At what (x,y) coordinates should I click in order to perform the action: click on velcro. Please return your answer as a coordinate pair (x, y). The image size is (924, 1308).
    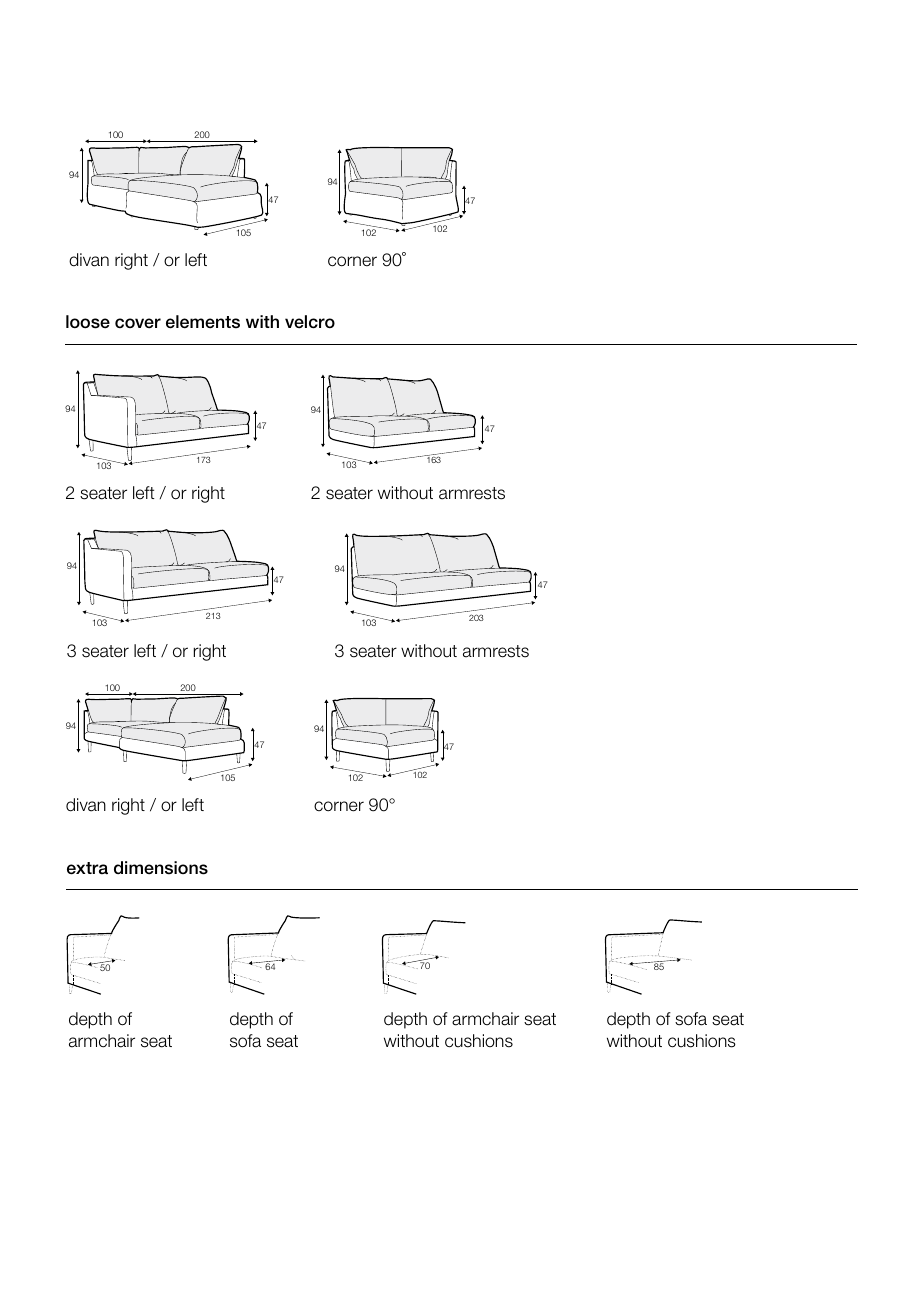
    Looking at the image, I should click on (310, 322).
